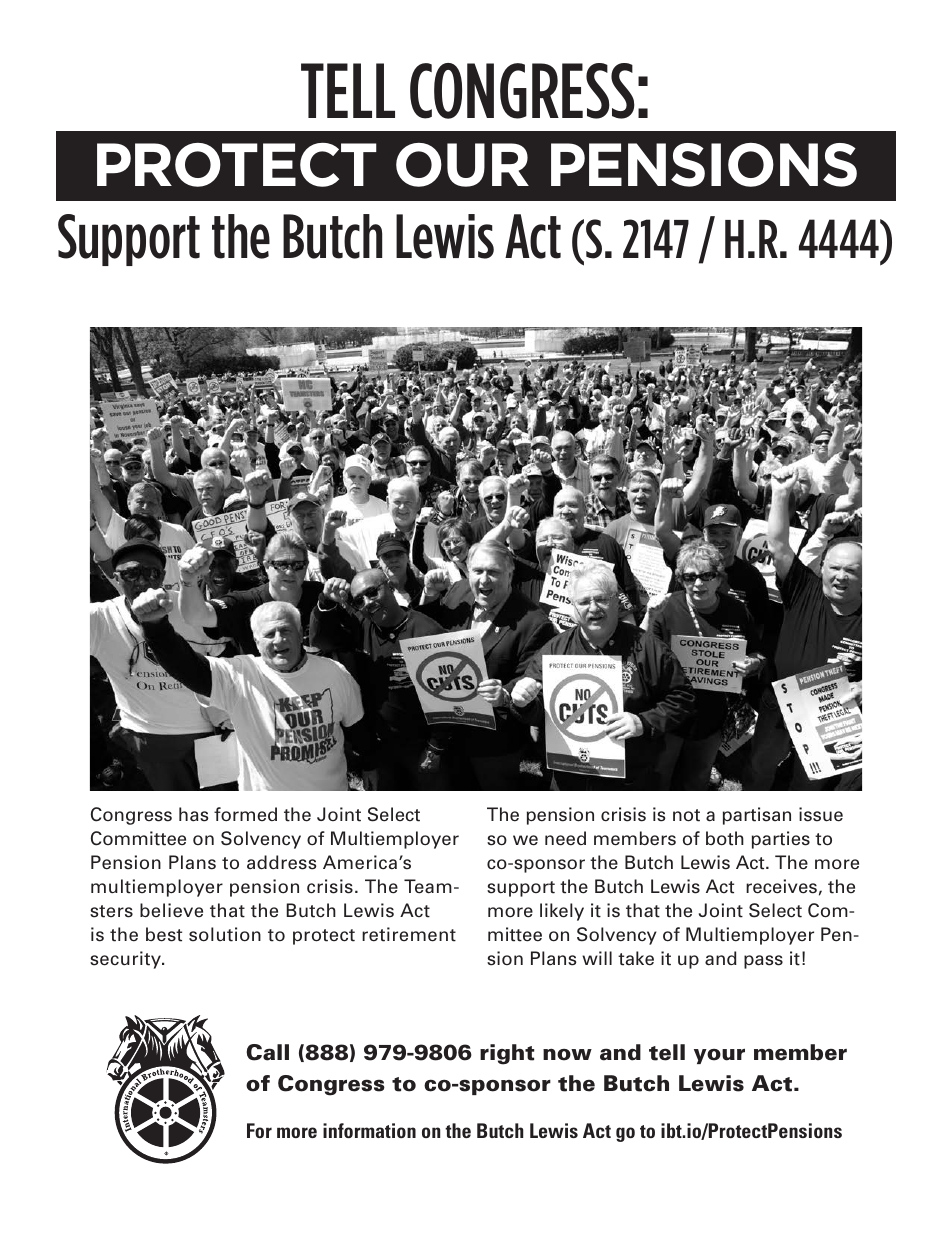 This document has width=952, height=1233. What do you see at coordinates (781, 886) in the document?
I see `receives` at bounding box center [781, 886].
